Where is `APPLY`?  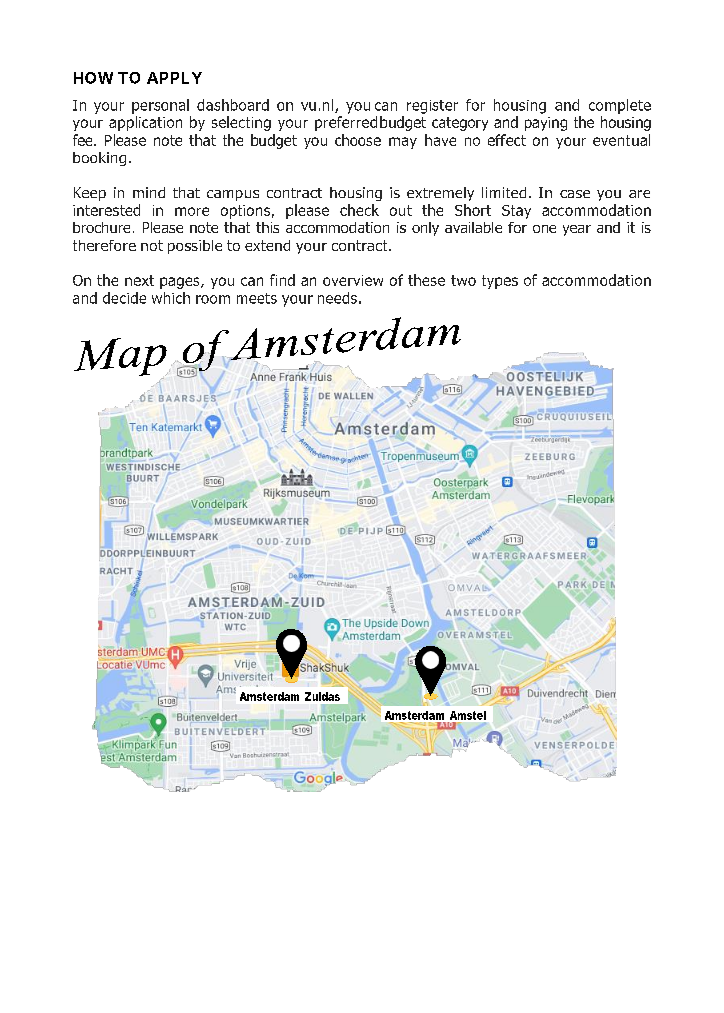 APPLY is located at coordinates (174, 78).
